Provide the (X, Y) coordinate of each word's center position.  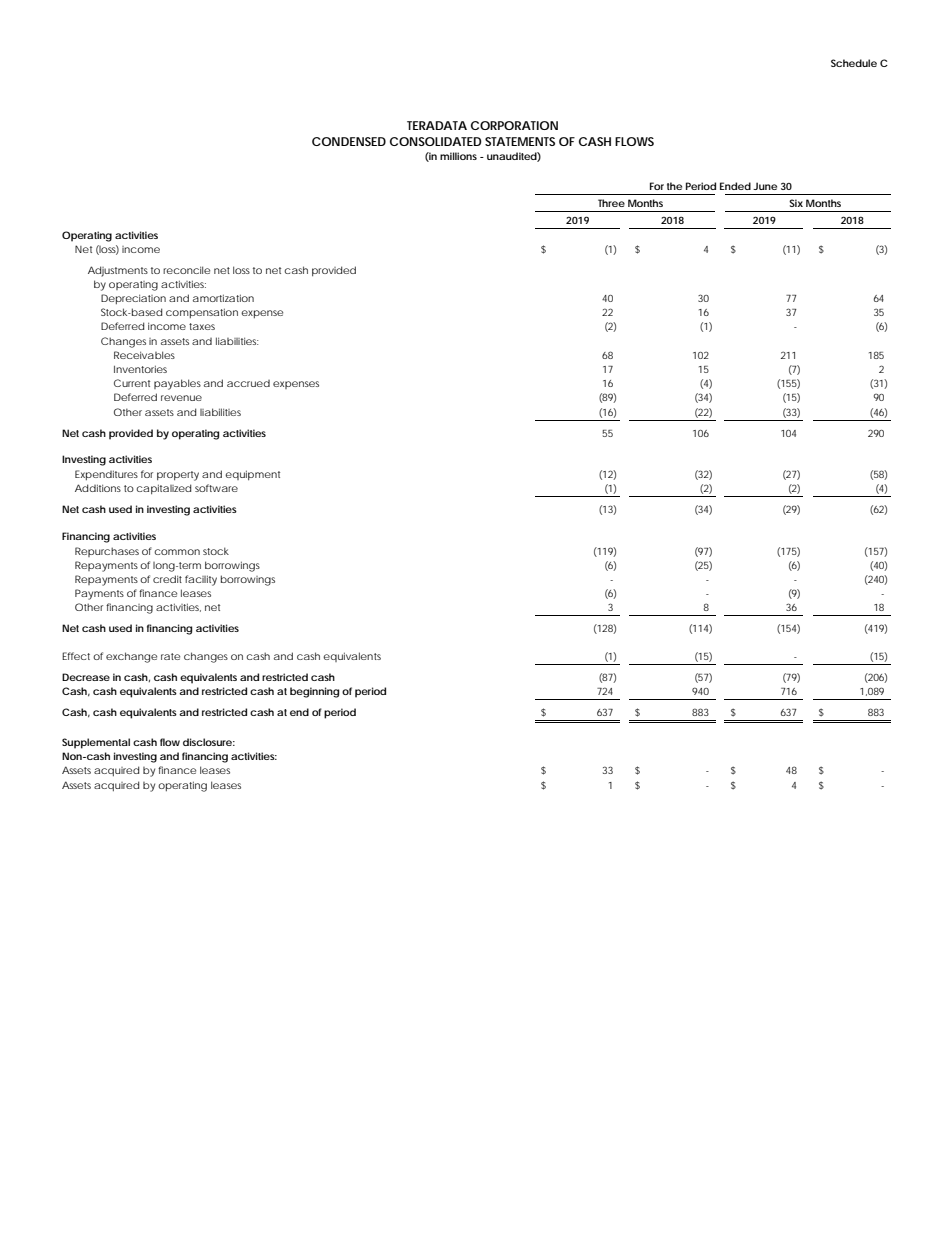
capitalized (163, 489)
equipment (252, 475)
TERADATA (437, 125)
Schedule (854, 63)
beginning (314, 692)
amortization (223, 298)
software (216, 488)
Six (796, 203)
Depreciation (133, 299)
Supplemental (96, 743)
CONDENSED (349, 141)
